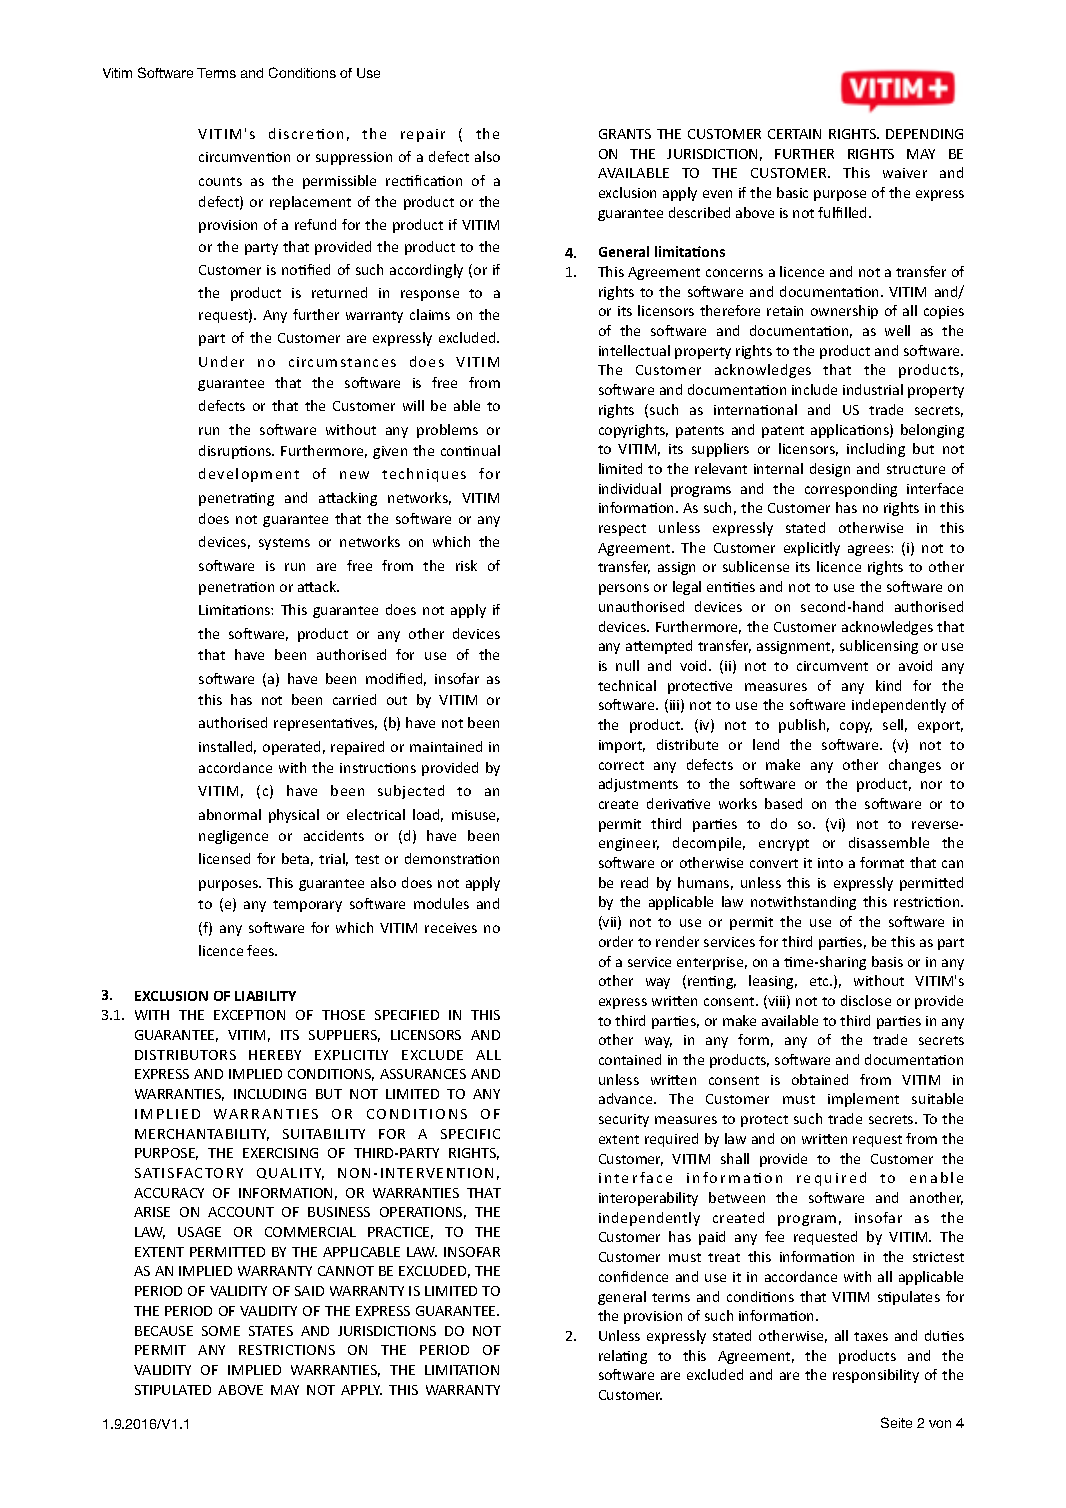  What do you see at coordinates (271, 1331) in the screenshot?
I see `STATES` at bounding box center [271, 1331].
